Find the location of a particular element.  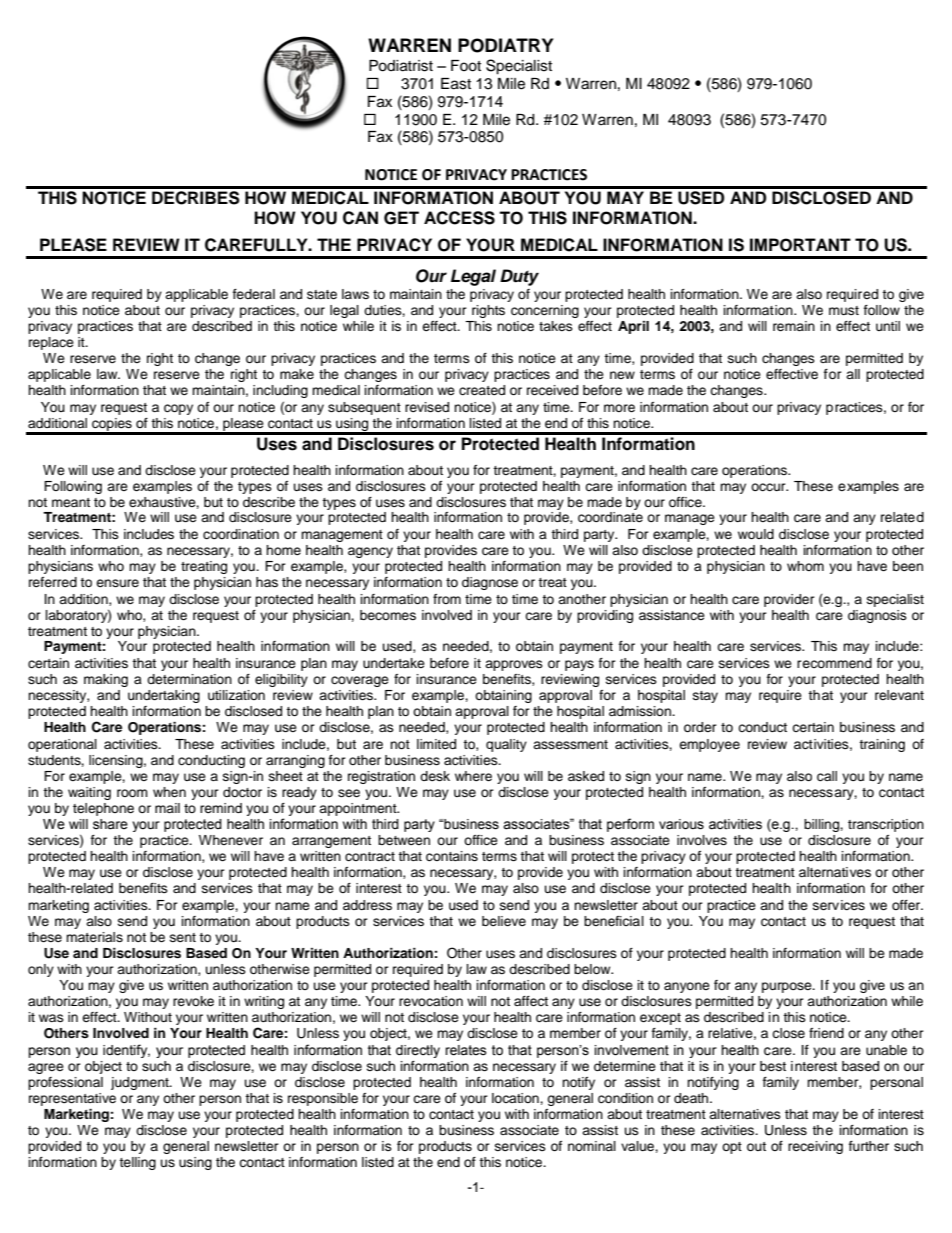

revised is located at coordinates (427, 407).
